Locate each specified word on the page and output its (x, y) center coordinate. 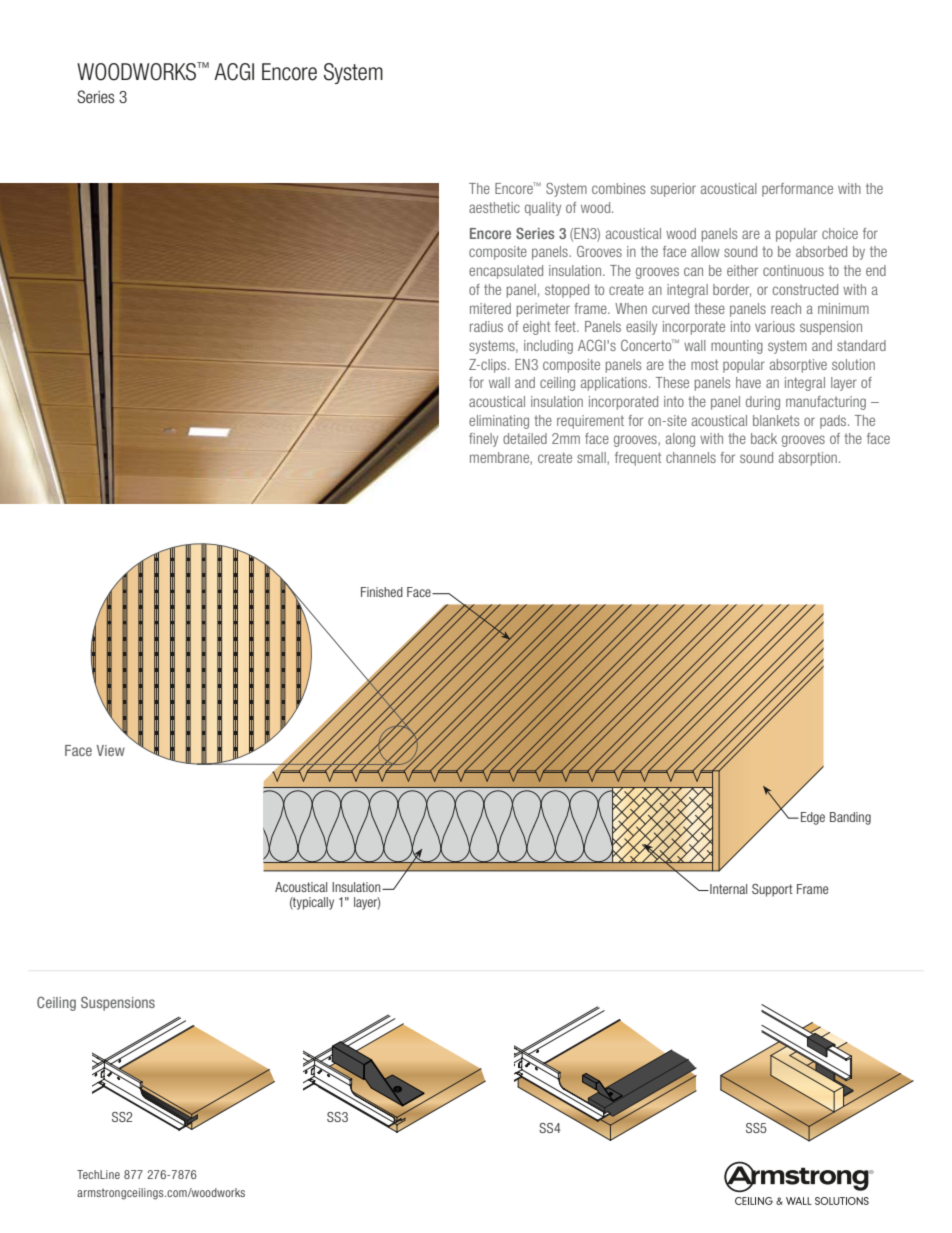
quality (543, 209)
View (111, 750)
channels (691, 457)
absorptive (798, 366)
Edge (813, 818)
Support (772, 890)
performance (797, 190)
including (548, 347)
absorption (808, 459)
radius (486, 326)
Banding (850, 818)
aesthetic (494, 207)
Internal (727, 889)
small (592, 458)
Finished (382, 592)
